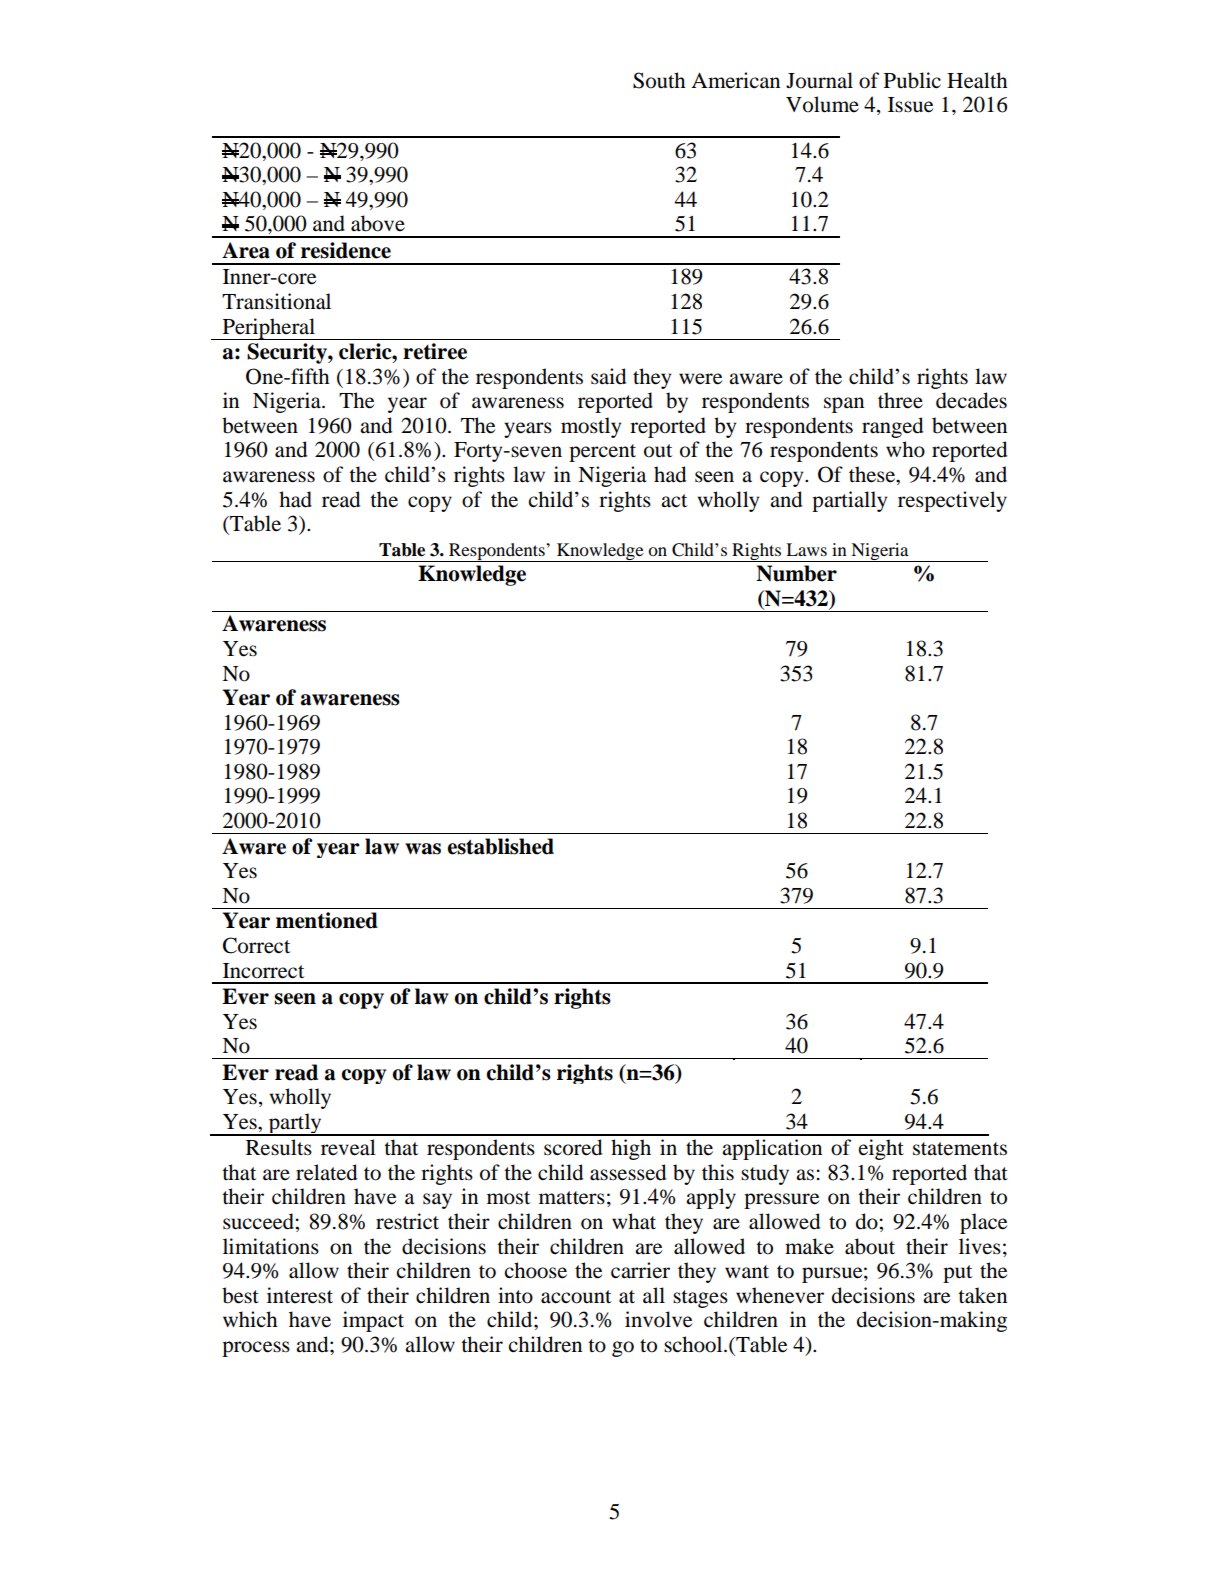  What do you see at coordinates (602, 453) in the document?
I see `percent` at bounding box center [602, 453].
